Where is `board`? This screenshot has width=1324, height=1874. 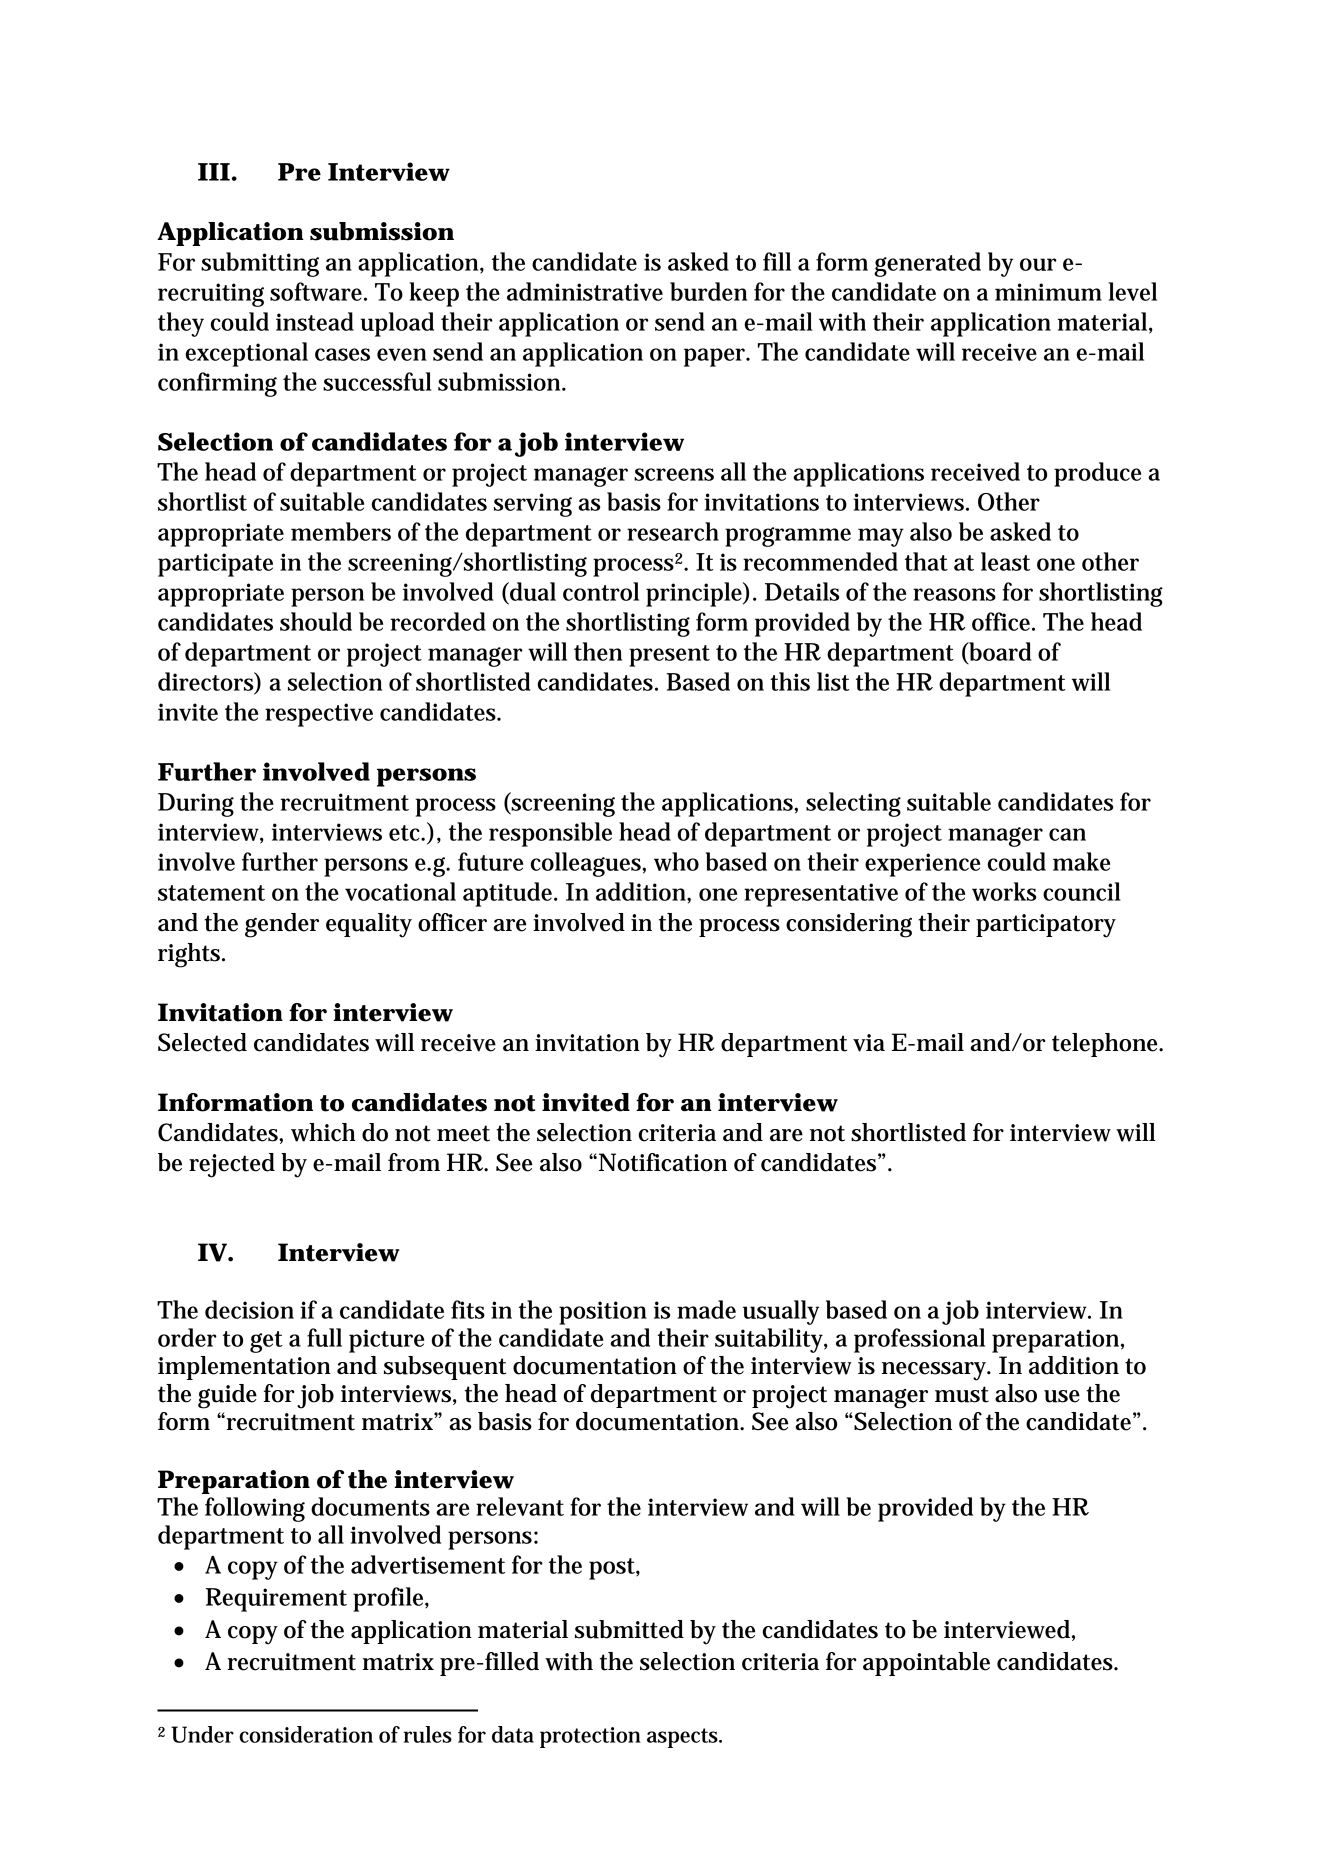 board is located at coordinates (999, 652).
